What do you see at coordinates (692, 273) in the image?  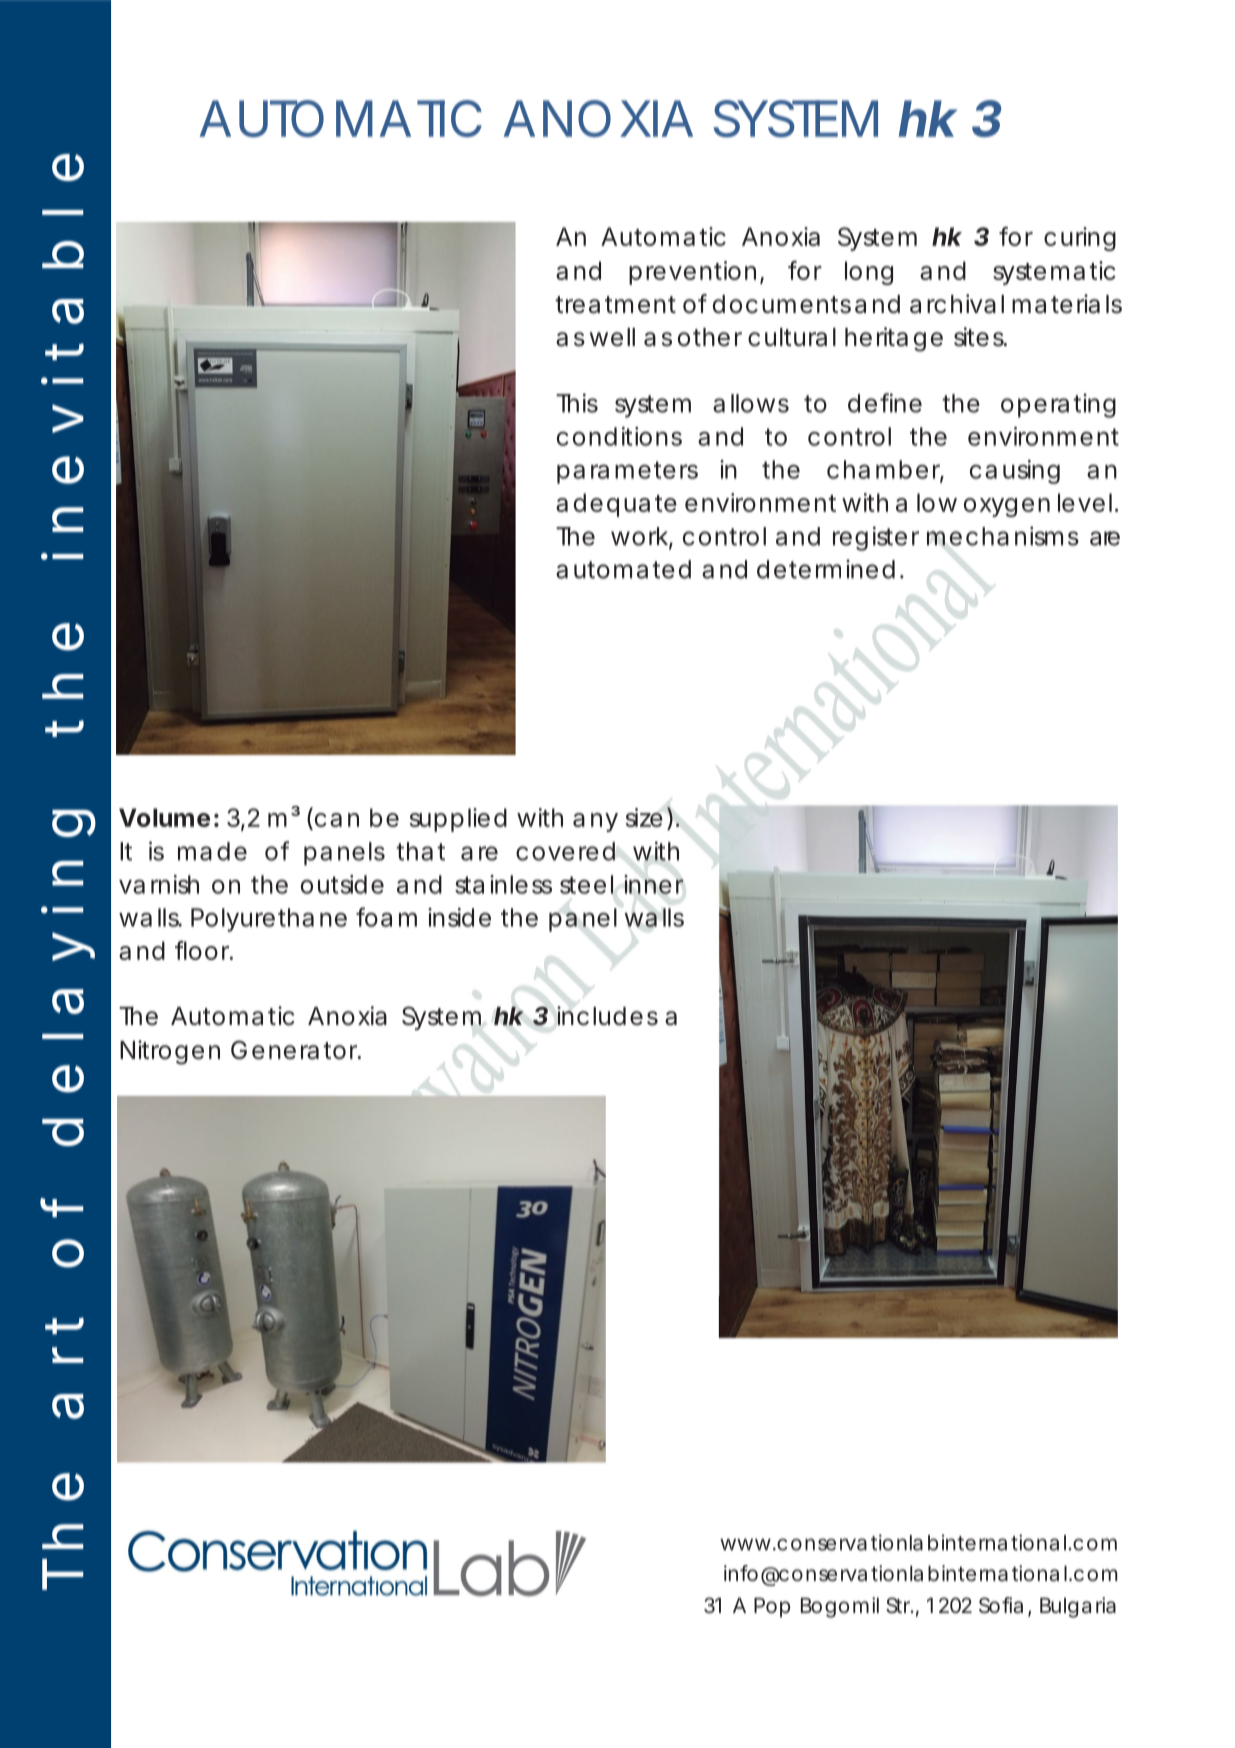 I see `prevention` at bounding box center [692, 273].
